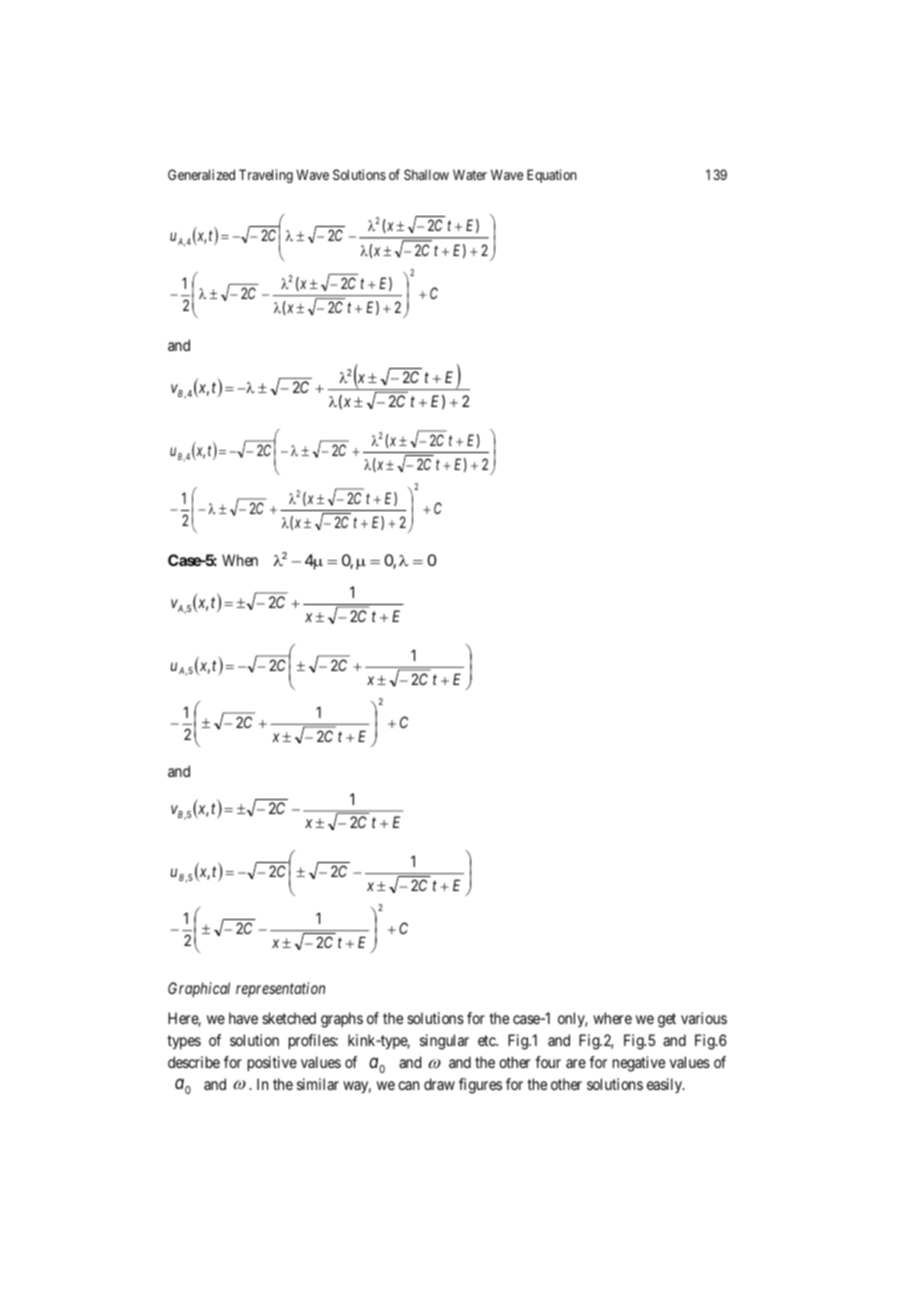 The height and width of the image is (1307, 924). What do you see at coordinates (272, 1063) in the image?
I see `positive` at bounding box center [272, 1063].
